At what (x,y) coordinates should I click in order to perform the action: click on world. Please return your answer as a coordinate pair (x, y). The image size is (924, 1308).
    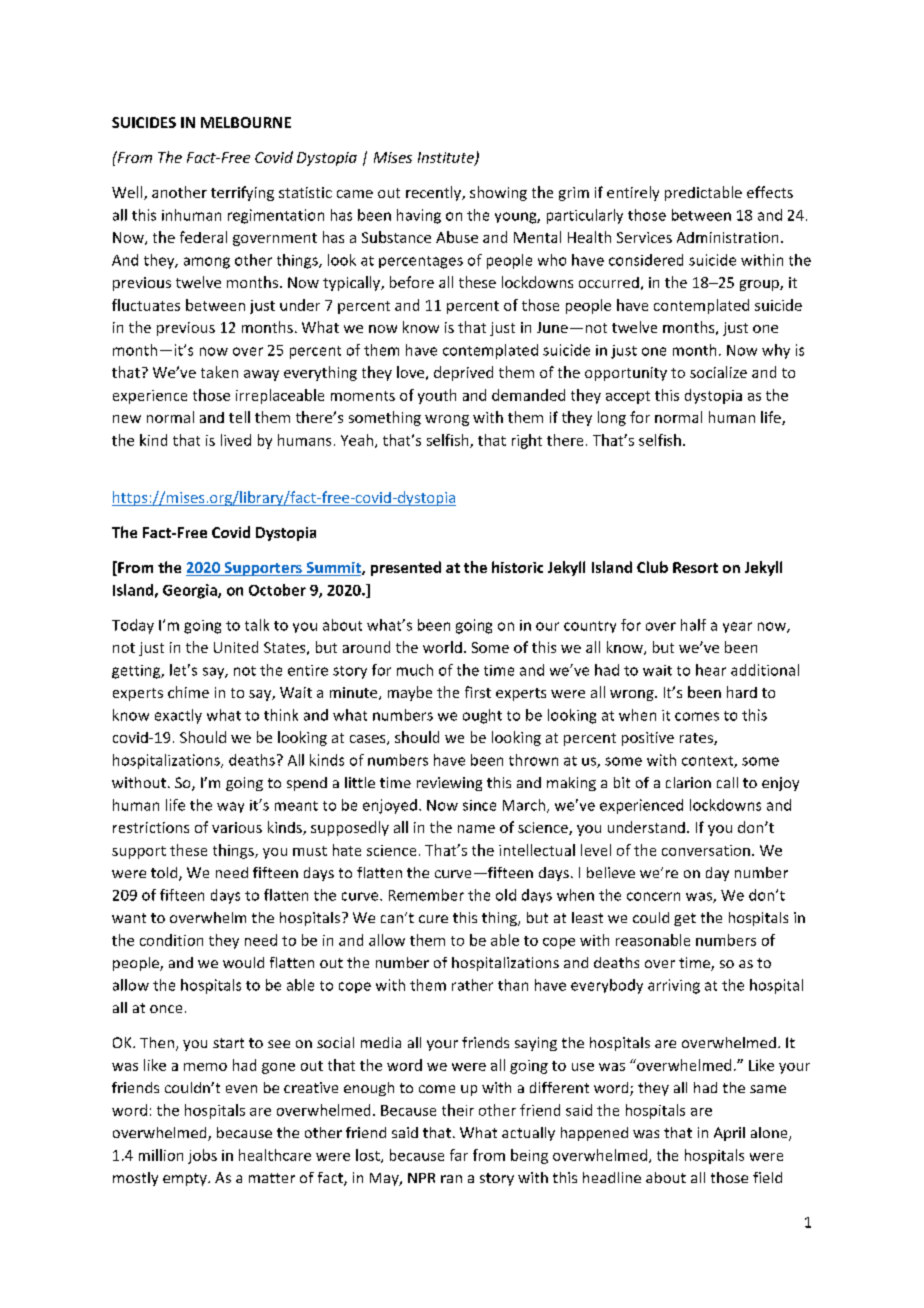
    Looking at the image, I should click on (442, 647).
